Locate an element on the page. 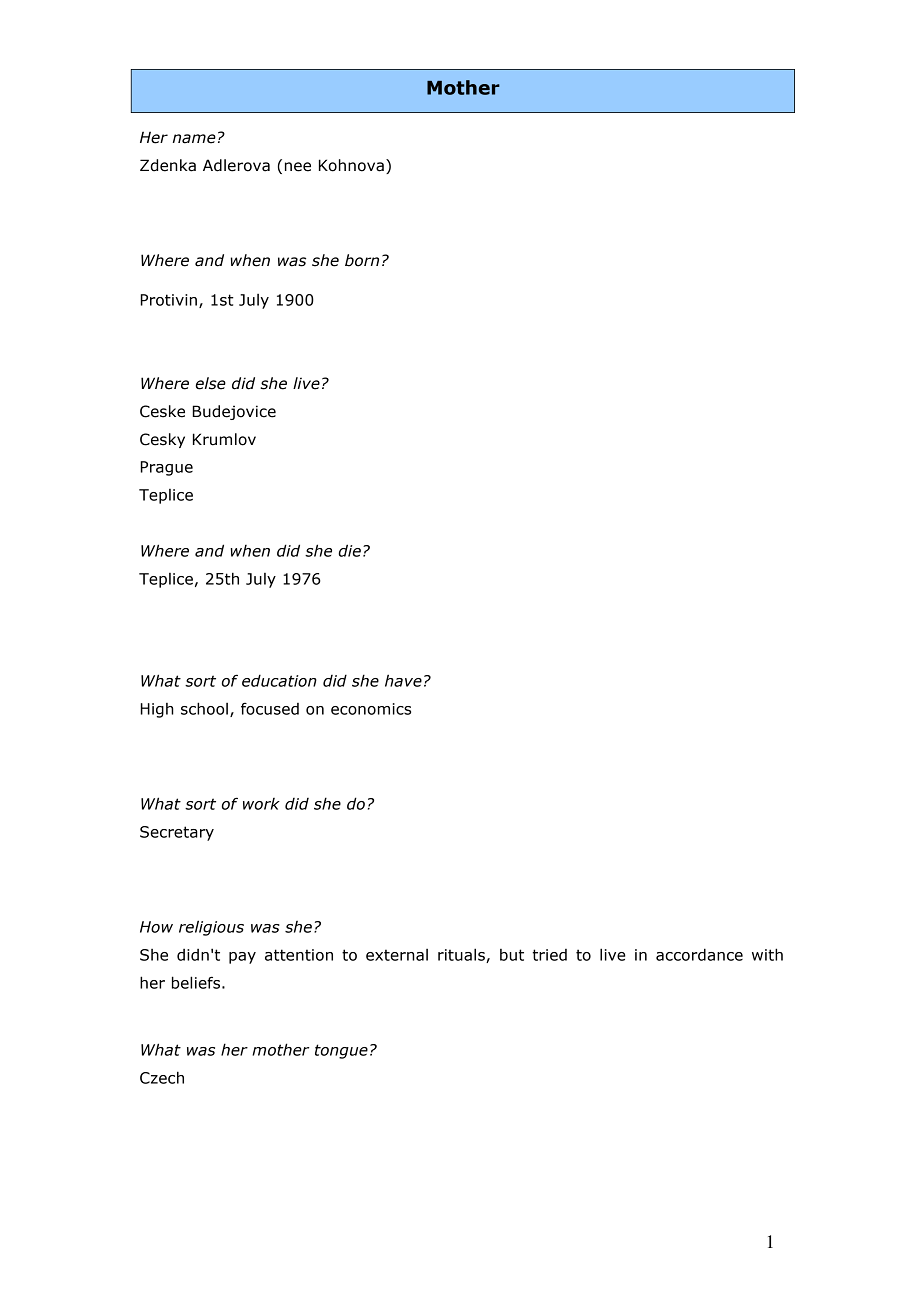  education is located at coordinates (279, 680).
